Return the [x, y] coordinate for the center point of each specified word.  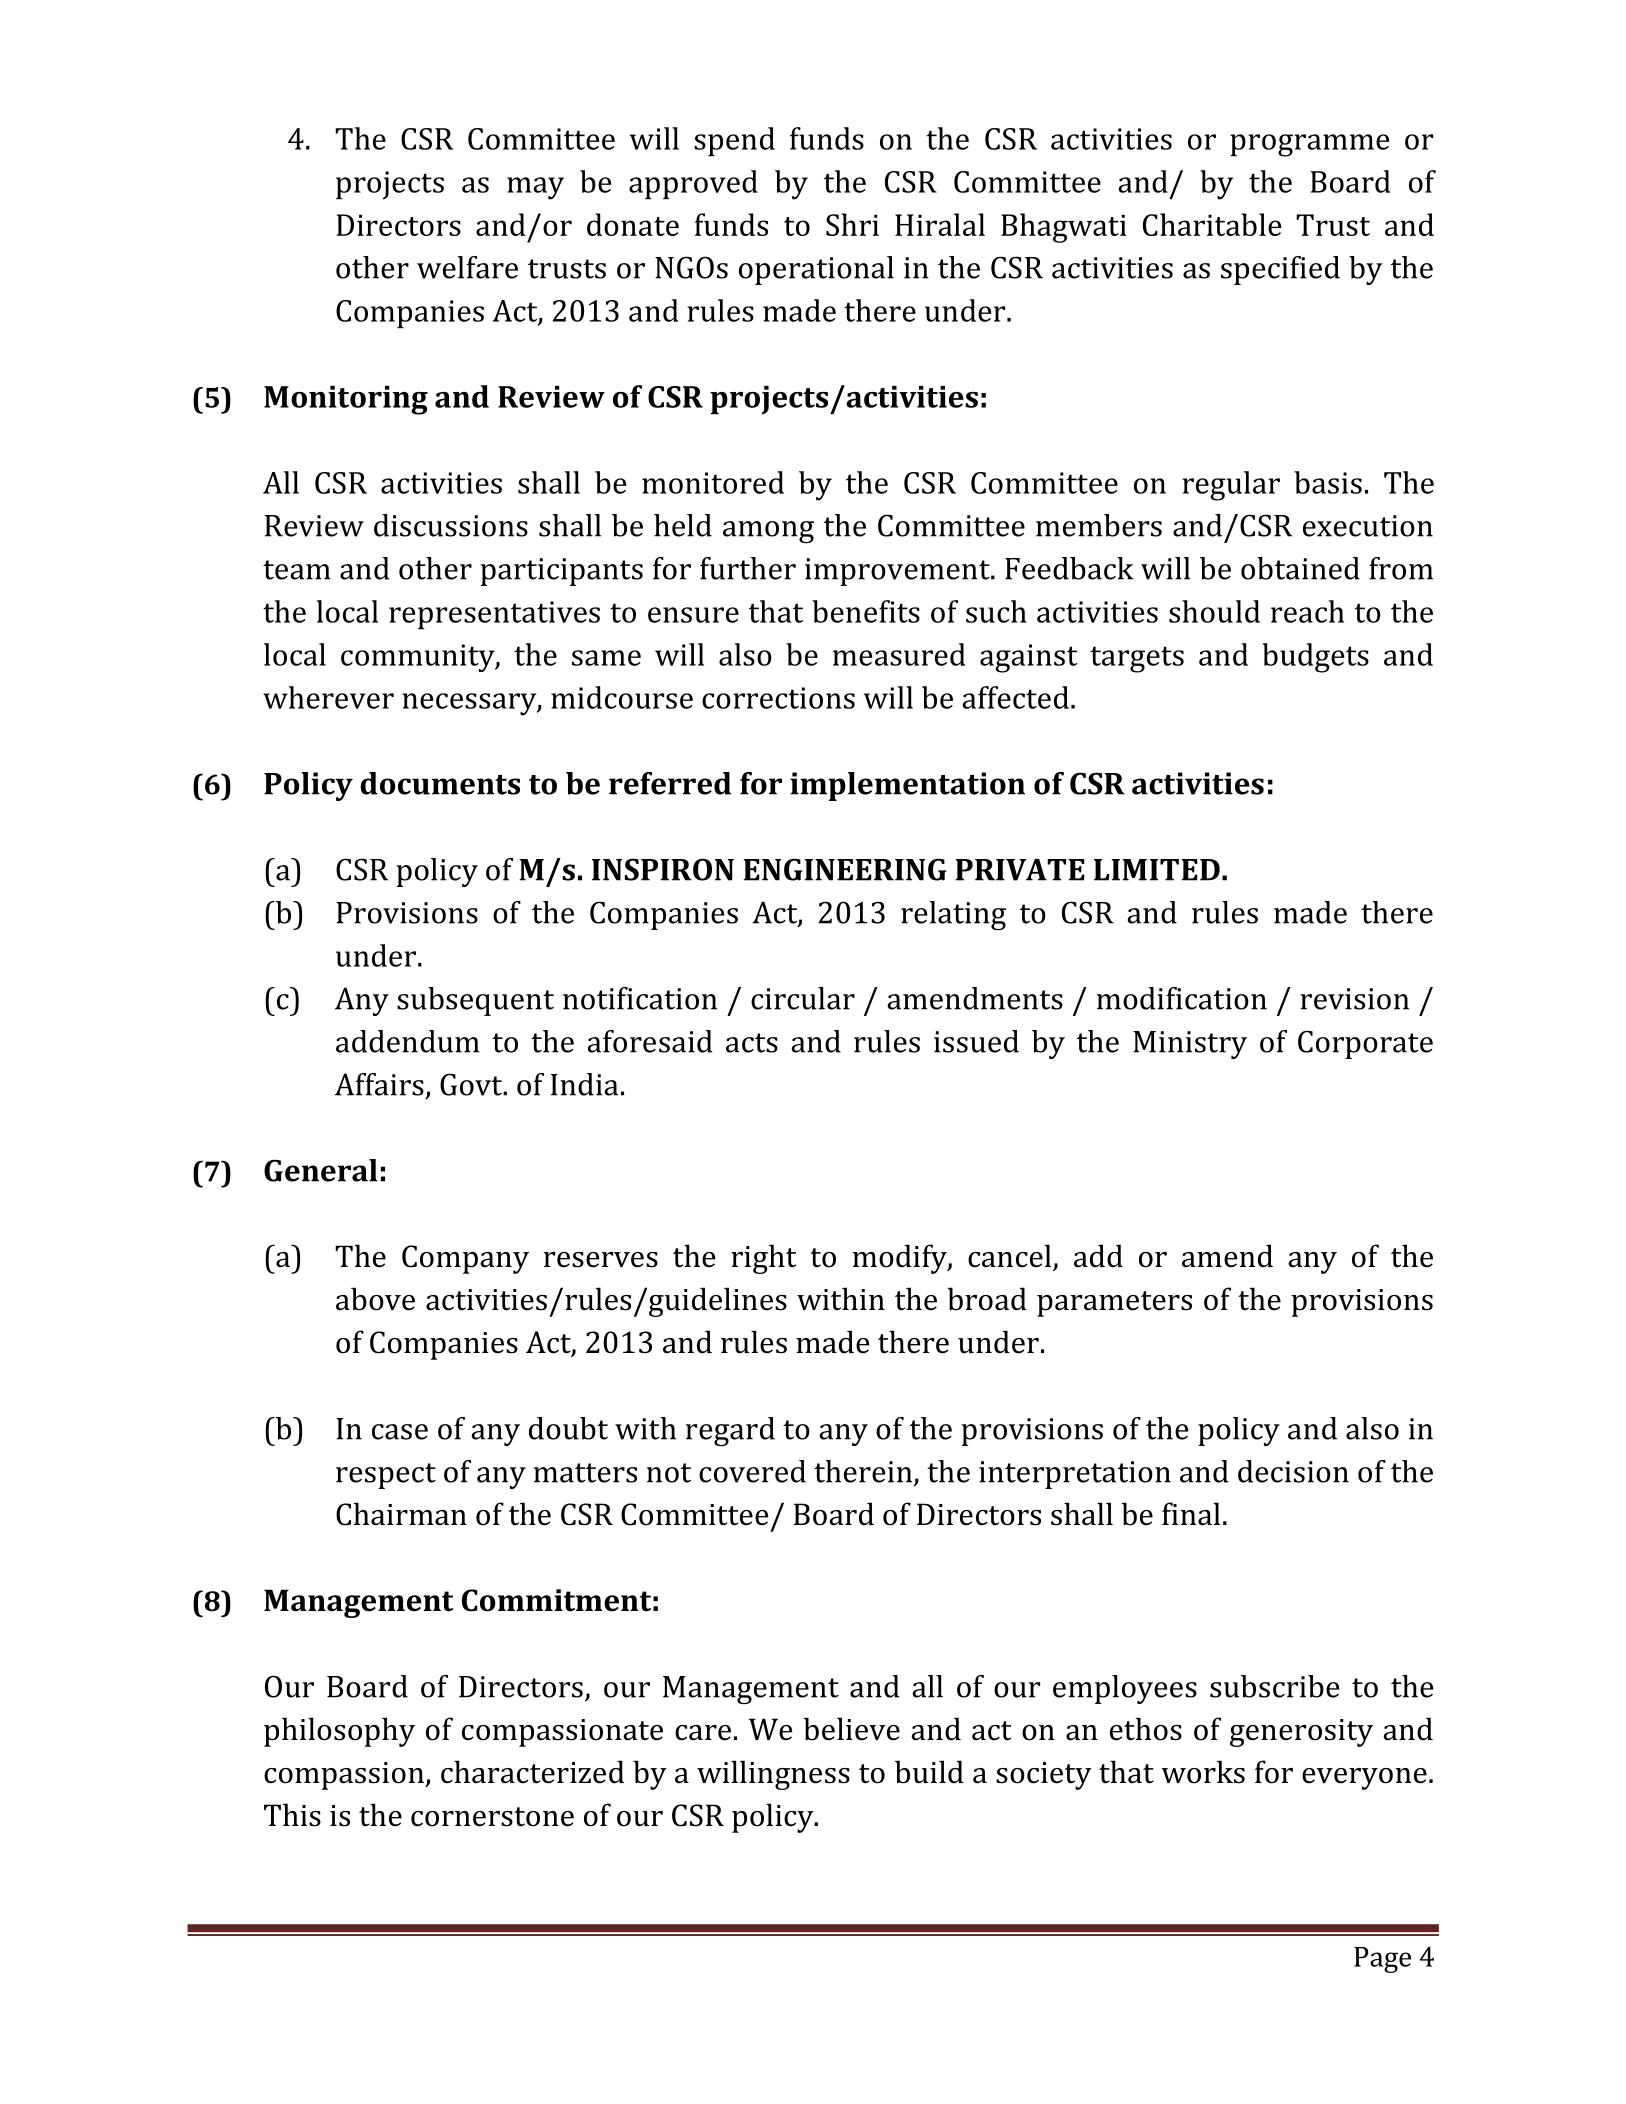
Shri [852, 224]
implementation [907, 786]
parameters [1114, 1304]
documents [440, 783]
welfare [467, 267]
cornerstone [492, 1817]
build [929, 1772]
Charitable [1212, 224]
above [375, 1299]
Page [1382, 1960]
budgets [1315, 658]
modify [901, 1259]
